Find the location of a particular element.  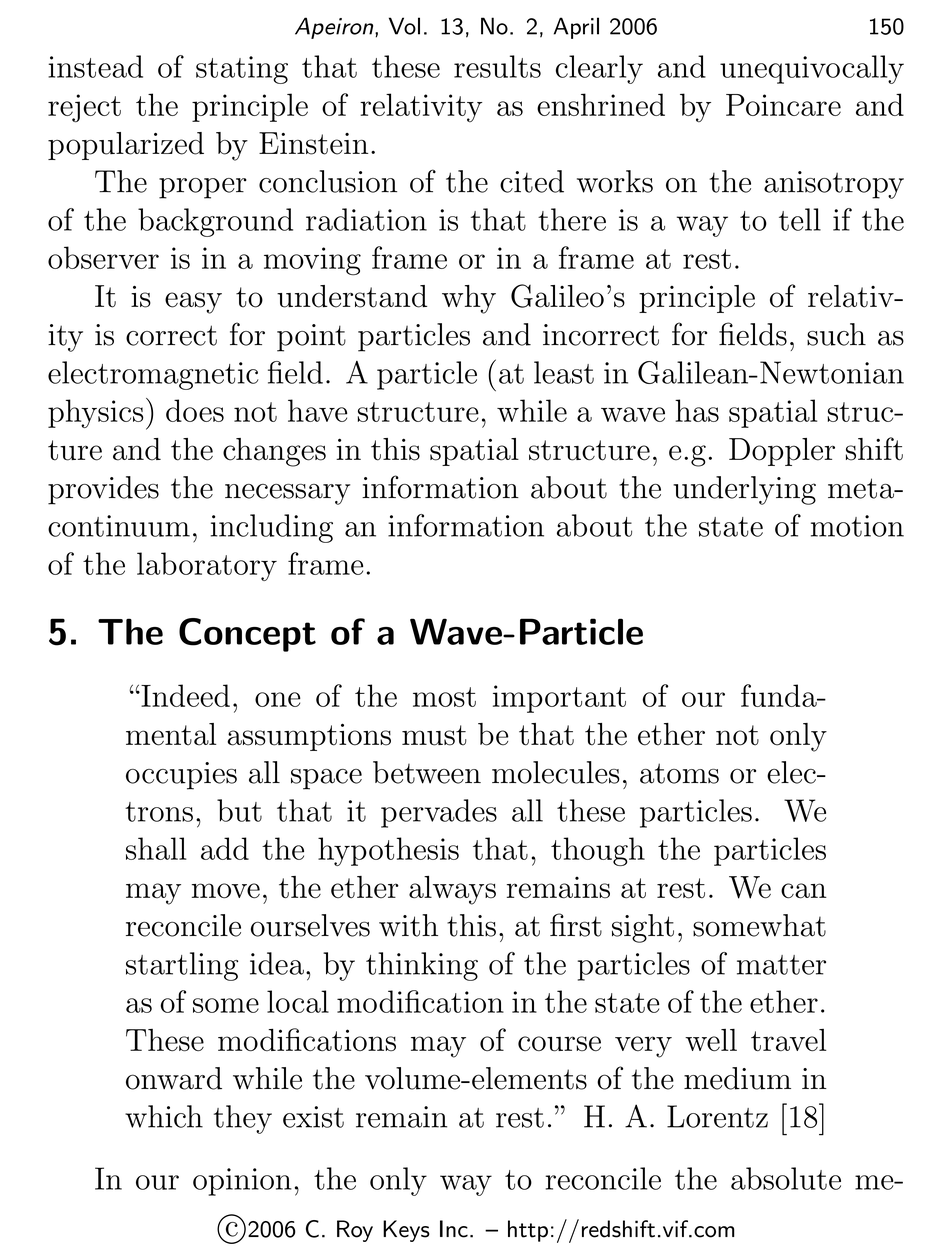

does is located at coordinates (195, 410).
